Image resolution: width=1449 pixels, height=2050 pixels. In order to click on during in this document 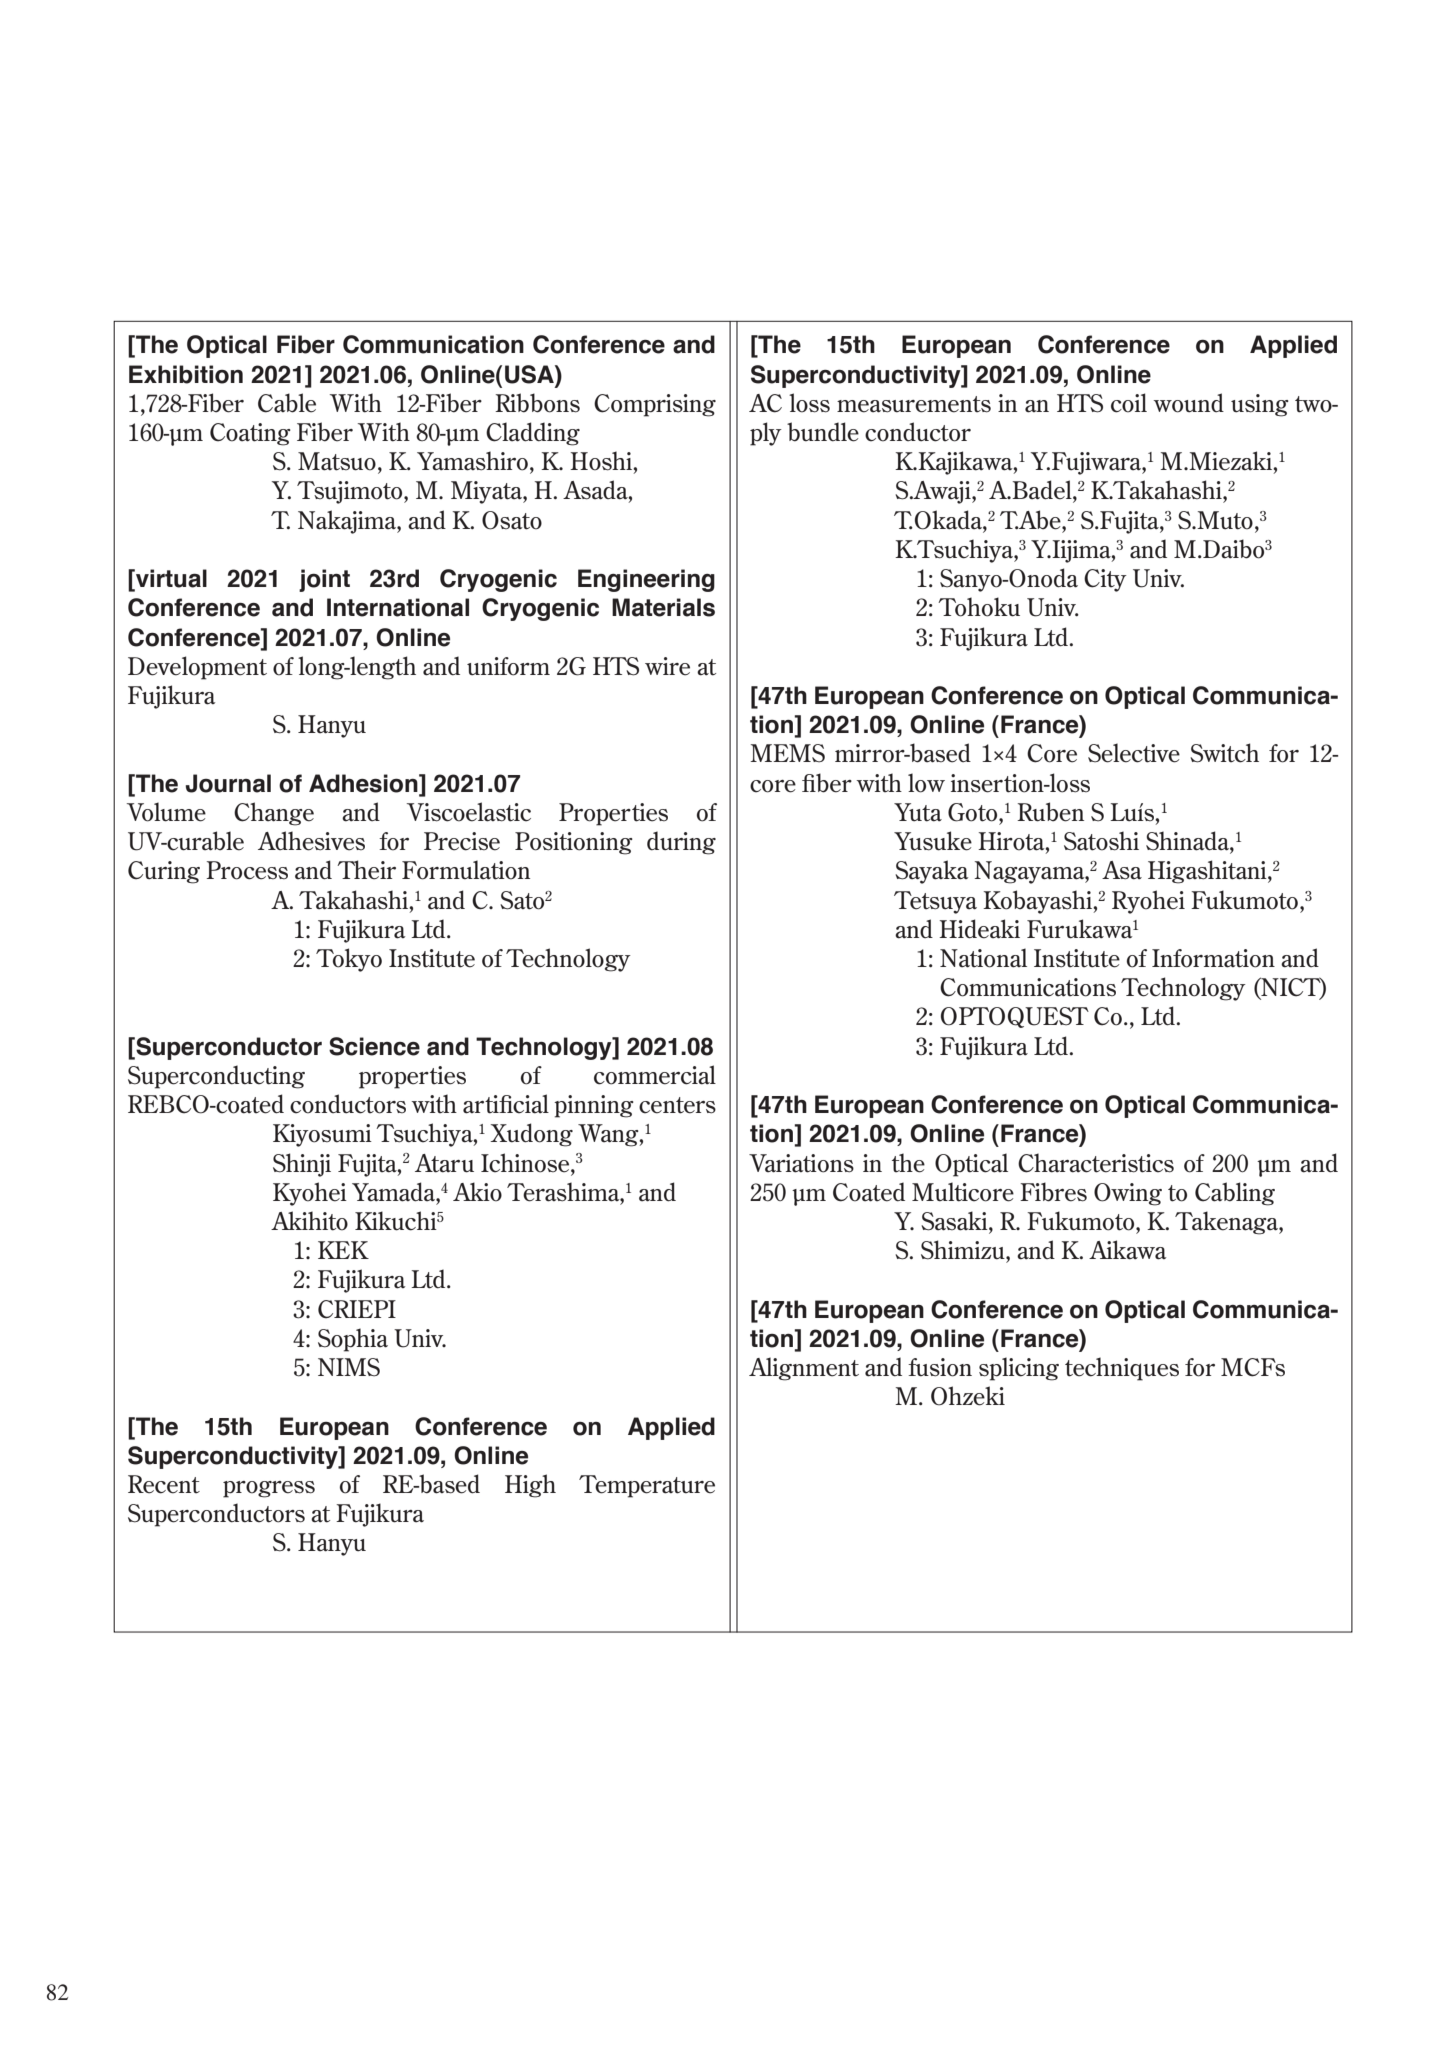, I will do `click(681, 843)`.
